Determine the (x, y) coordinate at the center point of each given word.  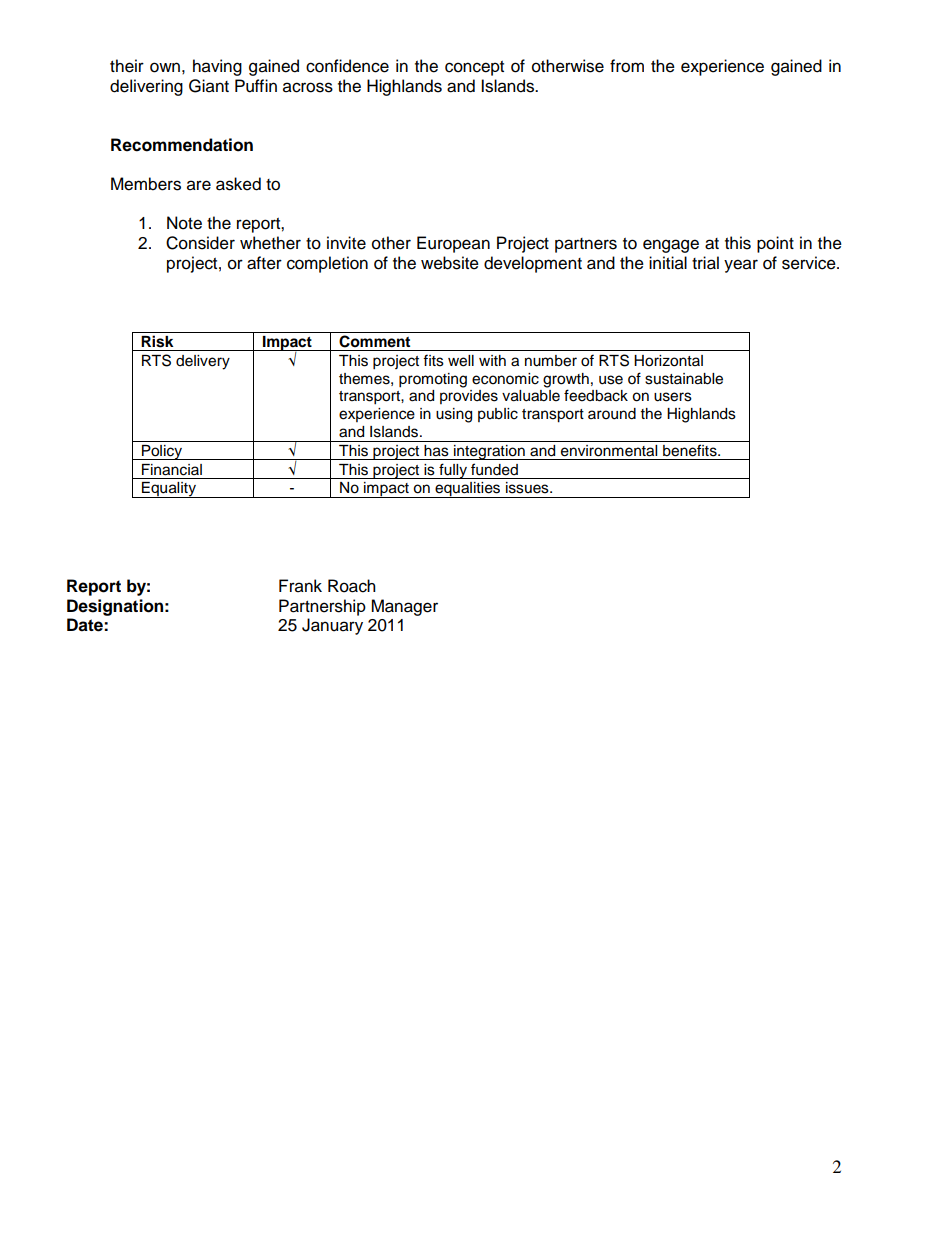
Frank (300, 586)
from (627, 66)
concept (474, 68)
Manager (404, 607)
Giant (209, 86)
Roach (352, 586)
